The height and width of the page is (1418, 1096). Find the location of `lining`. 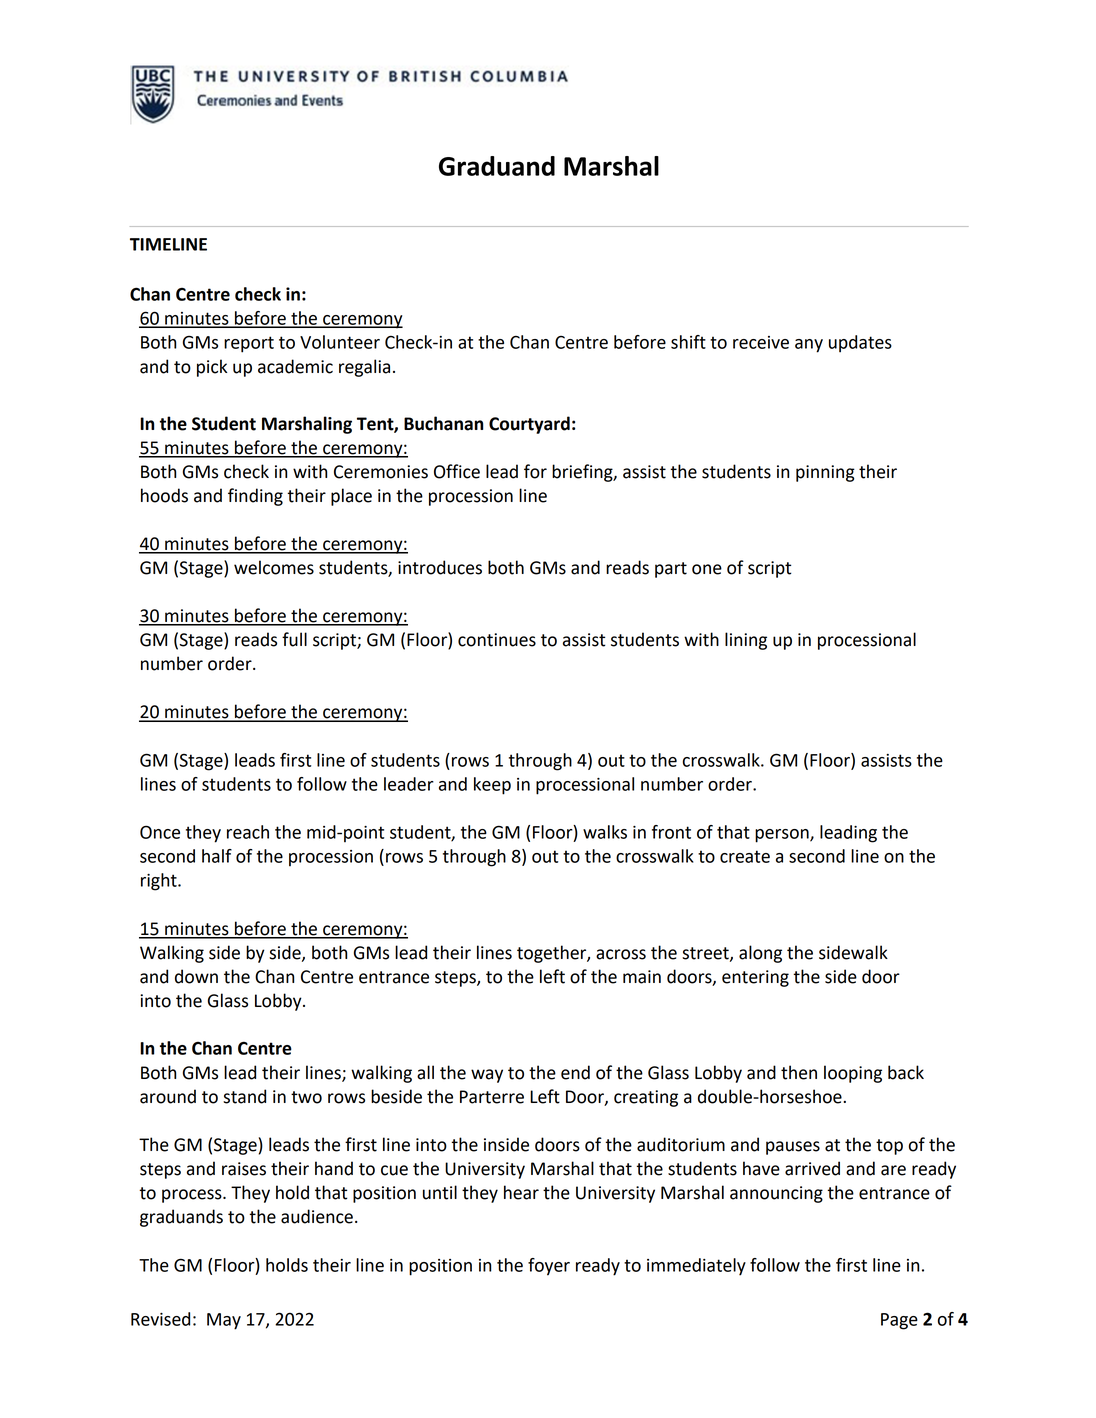

lining is located at coordinates (746, 641).
